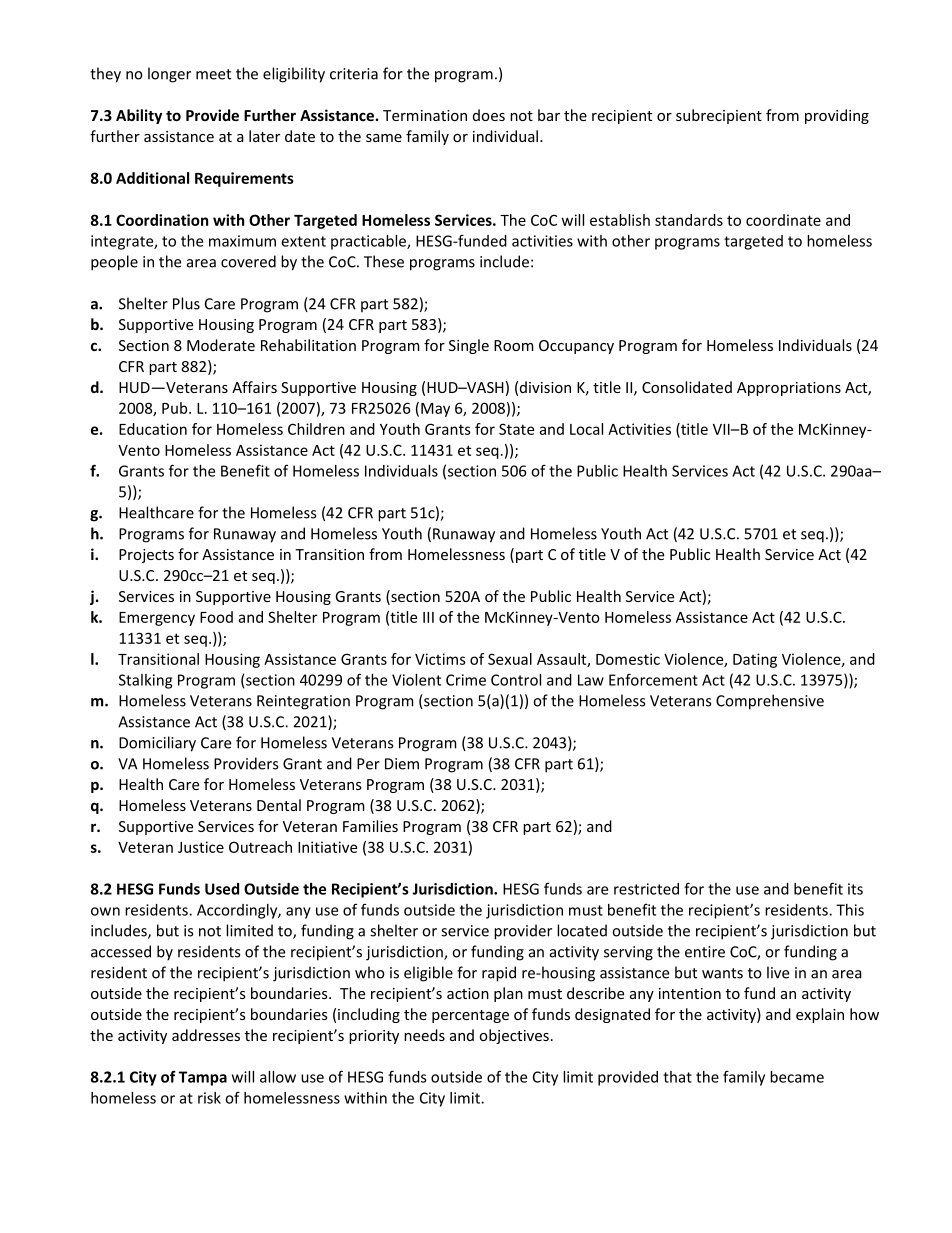 The height and width of the page is (1233, 952). What do you see at coordinates (203, 1078) in the page?
I see `Tampa` at bounding box center [203, 1078].
